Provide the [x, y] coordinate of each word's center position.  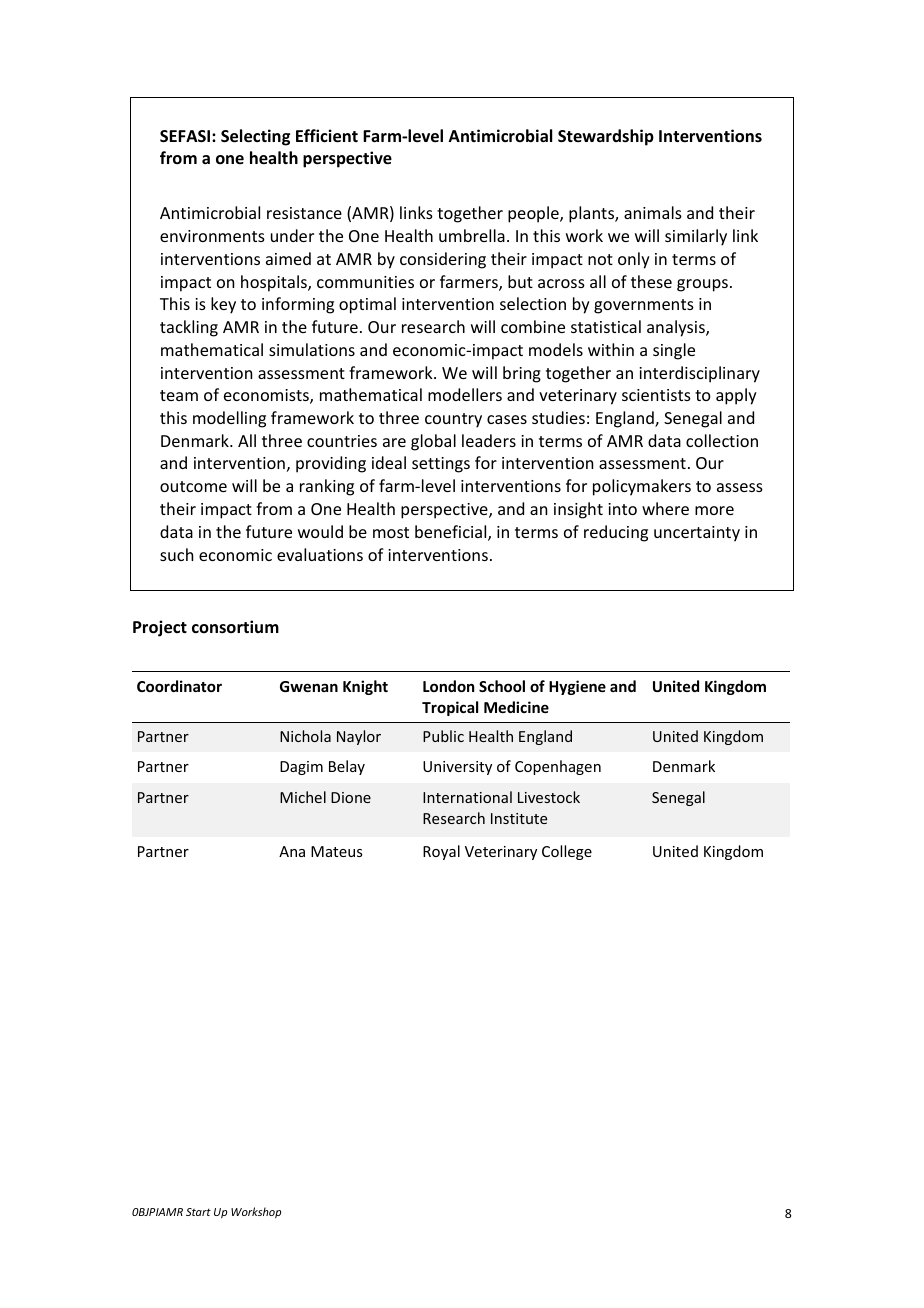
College [567, 852]
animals [653, 212]
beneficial [452, 533]
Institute [519, 818]
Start [198, 1212]
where [665, 508]
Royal [441, 852]
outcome [193, 486]
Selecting [255, 137]
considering [443, 260]
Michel [303, 797]
